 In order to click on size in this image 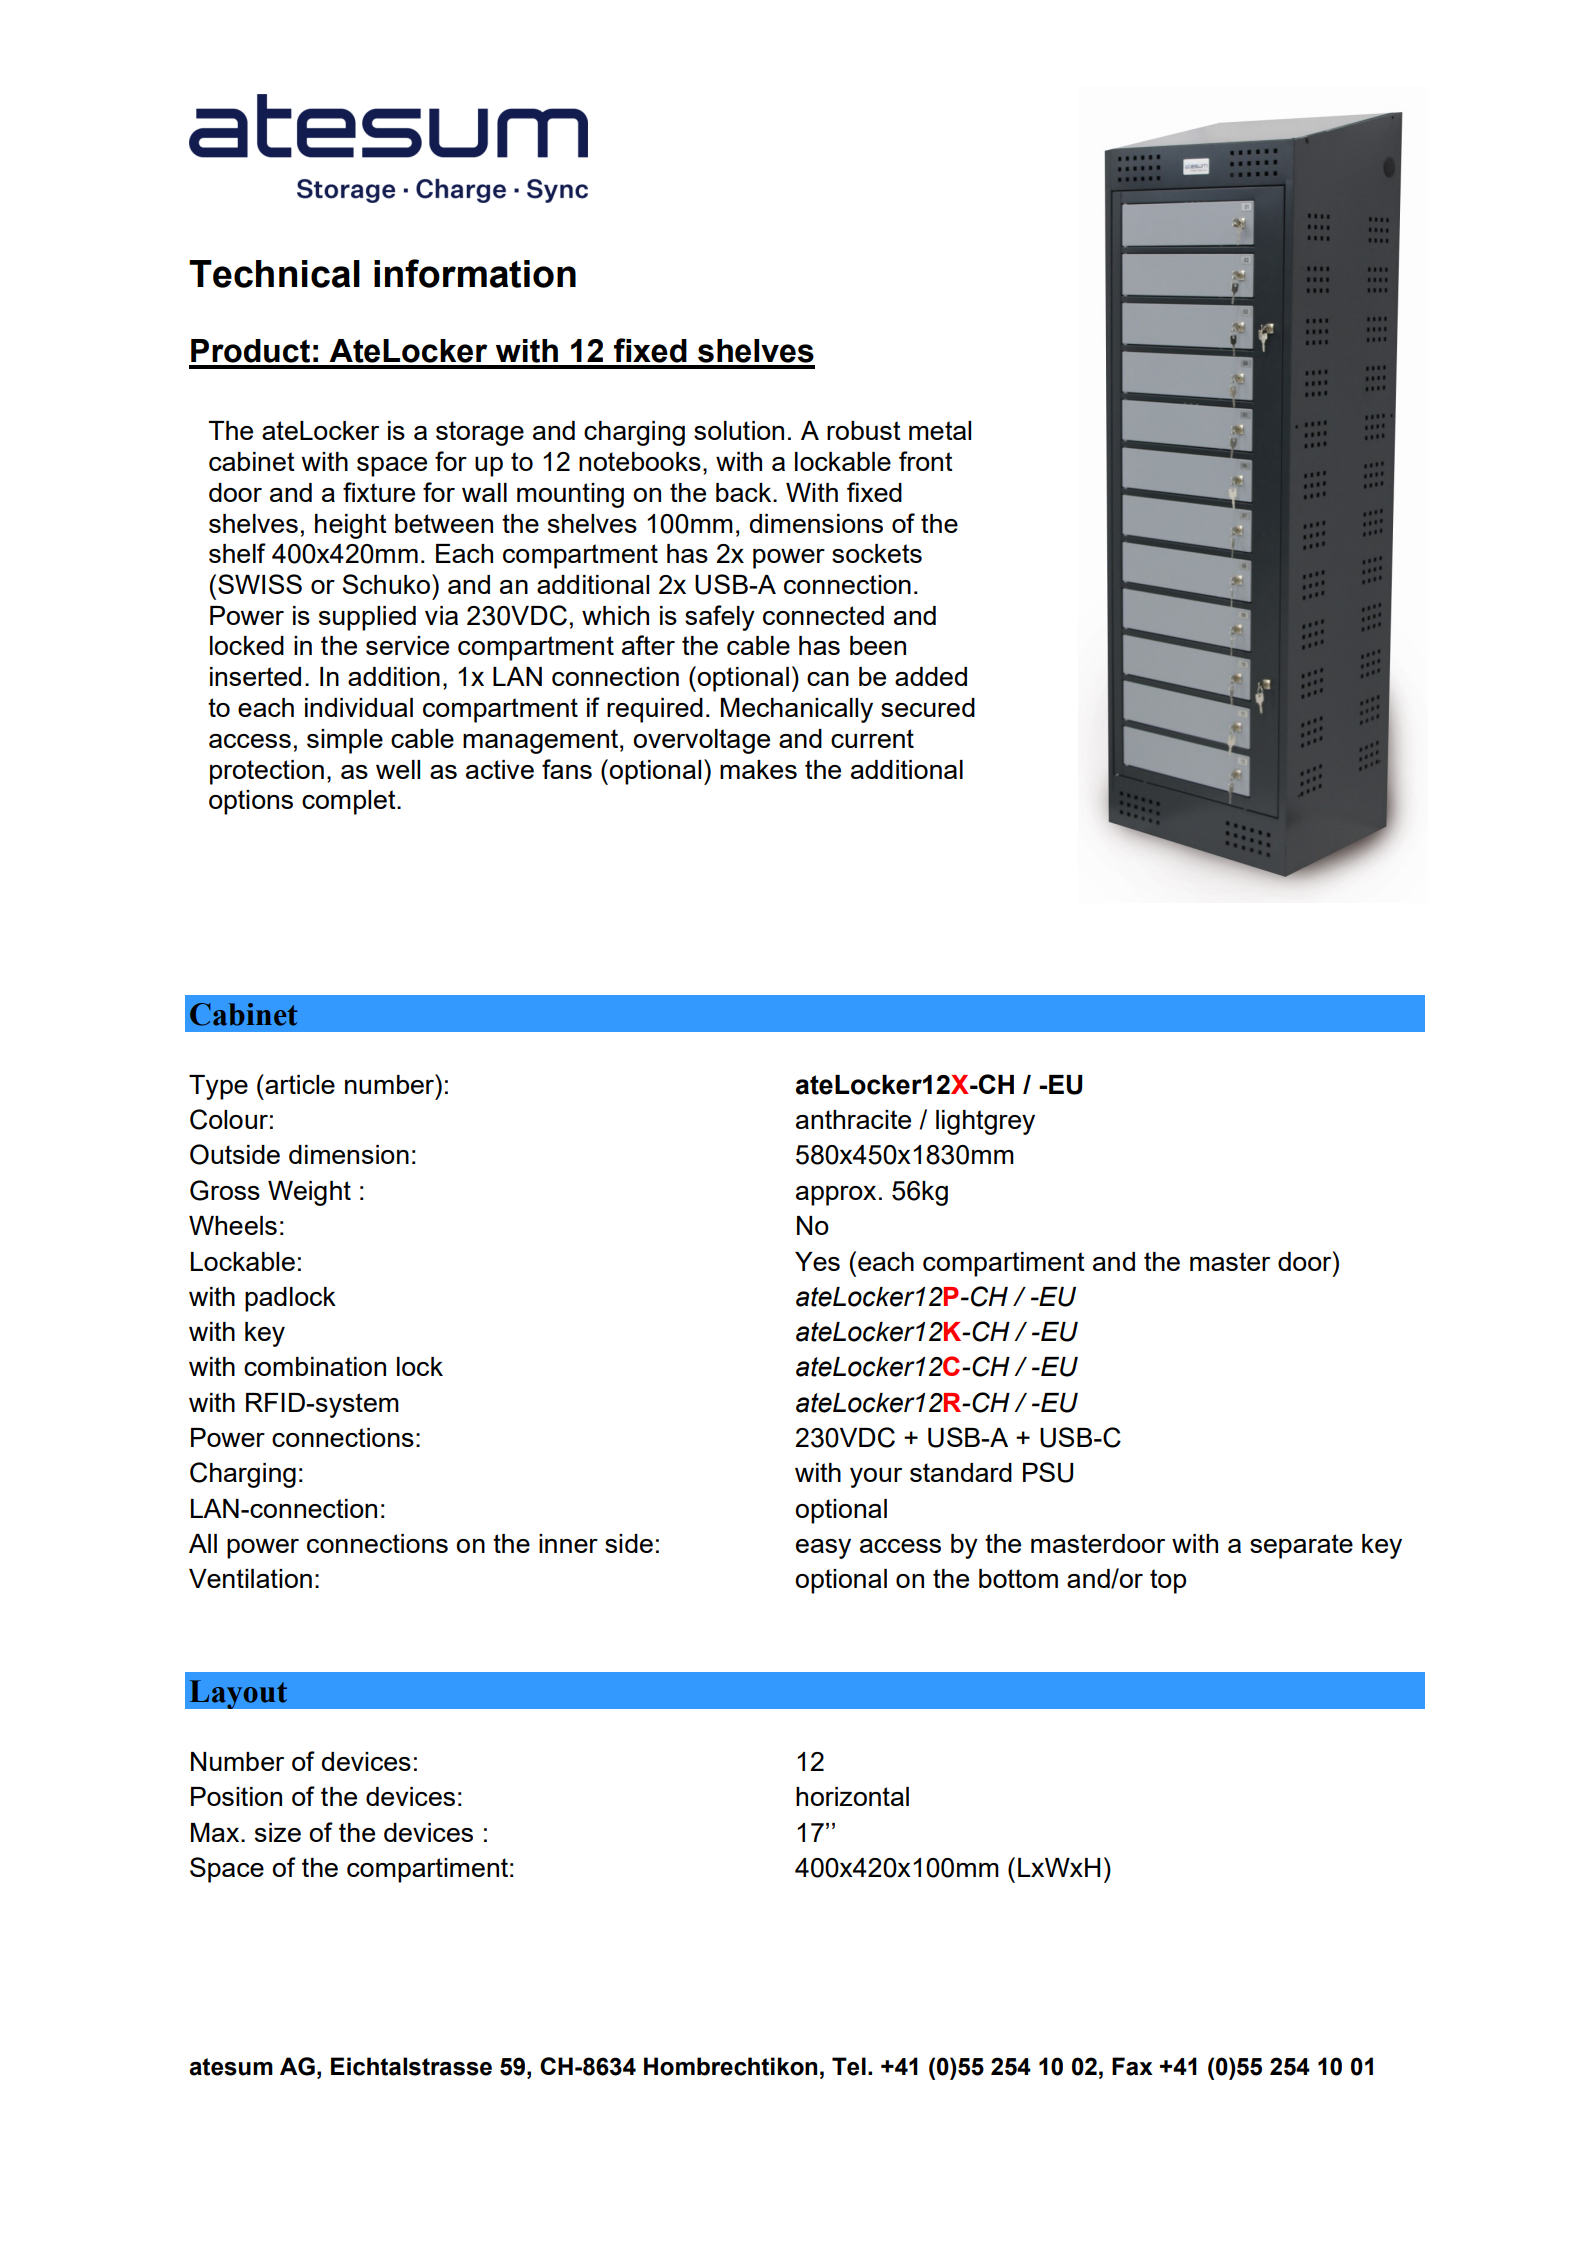, I will do `click(278, 1832)`.
